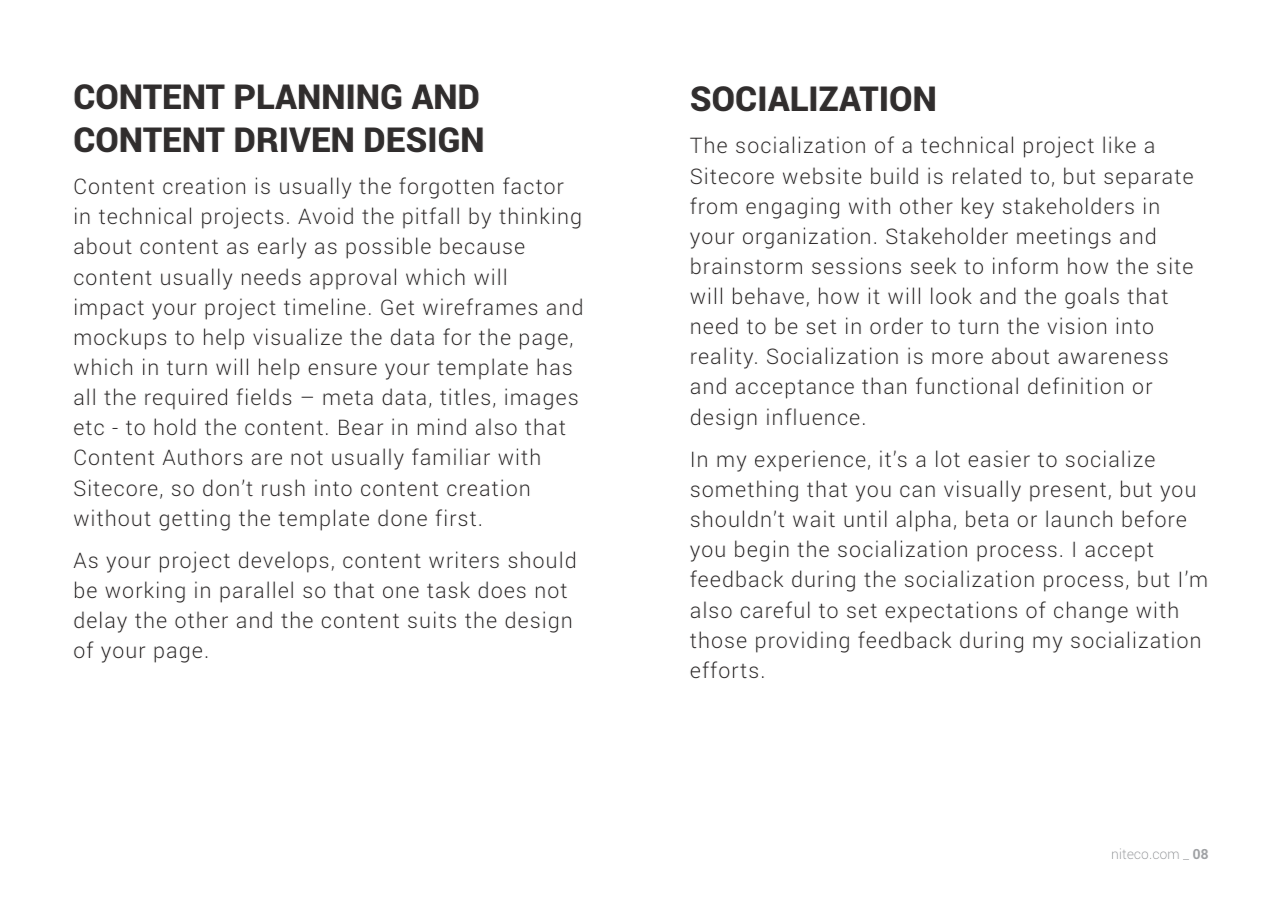 The image size is (1282, 903). I want to click on getting, so click(194, 520).
